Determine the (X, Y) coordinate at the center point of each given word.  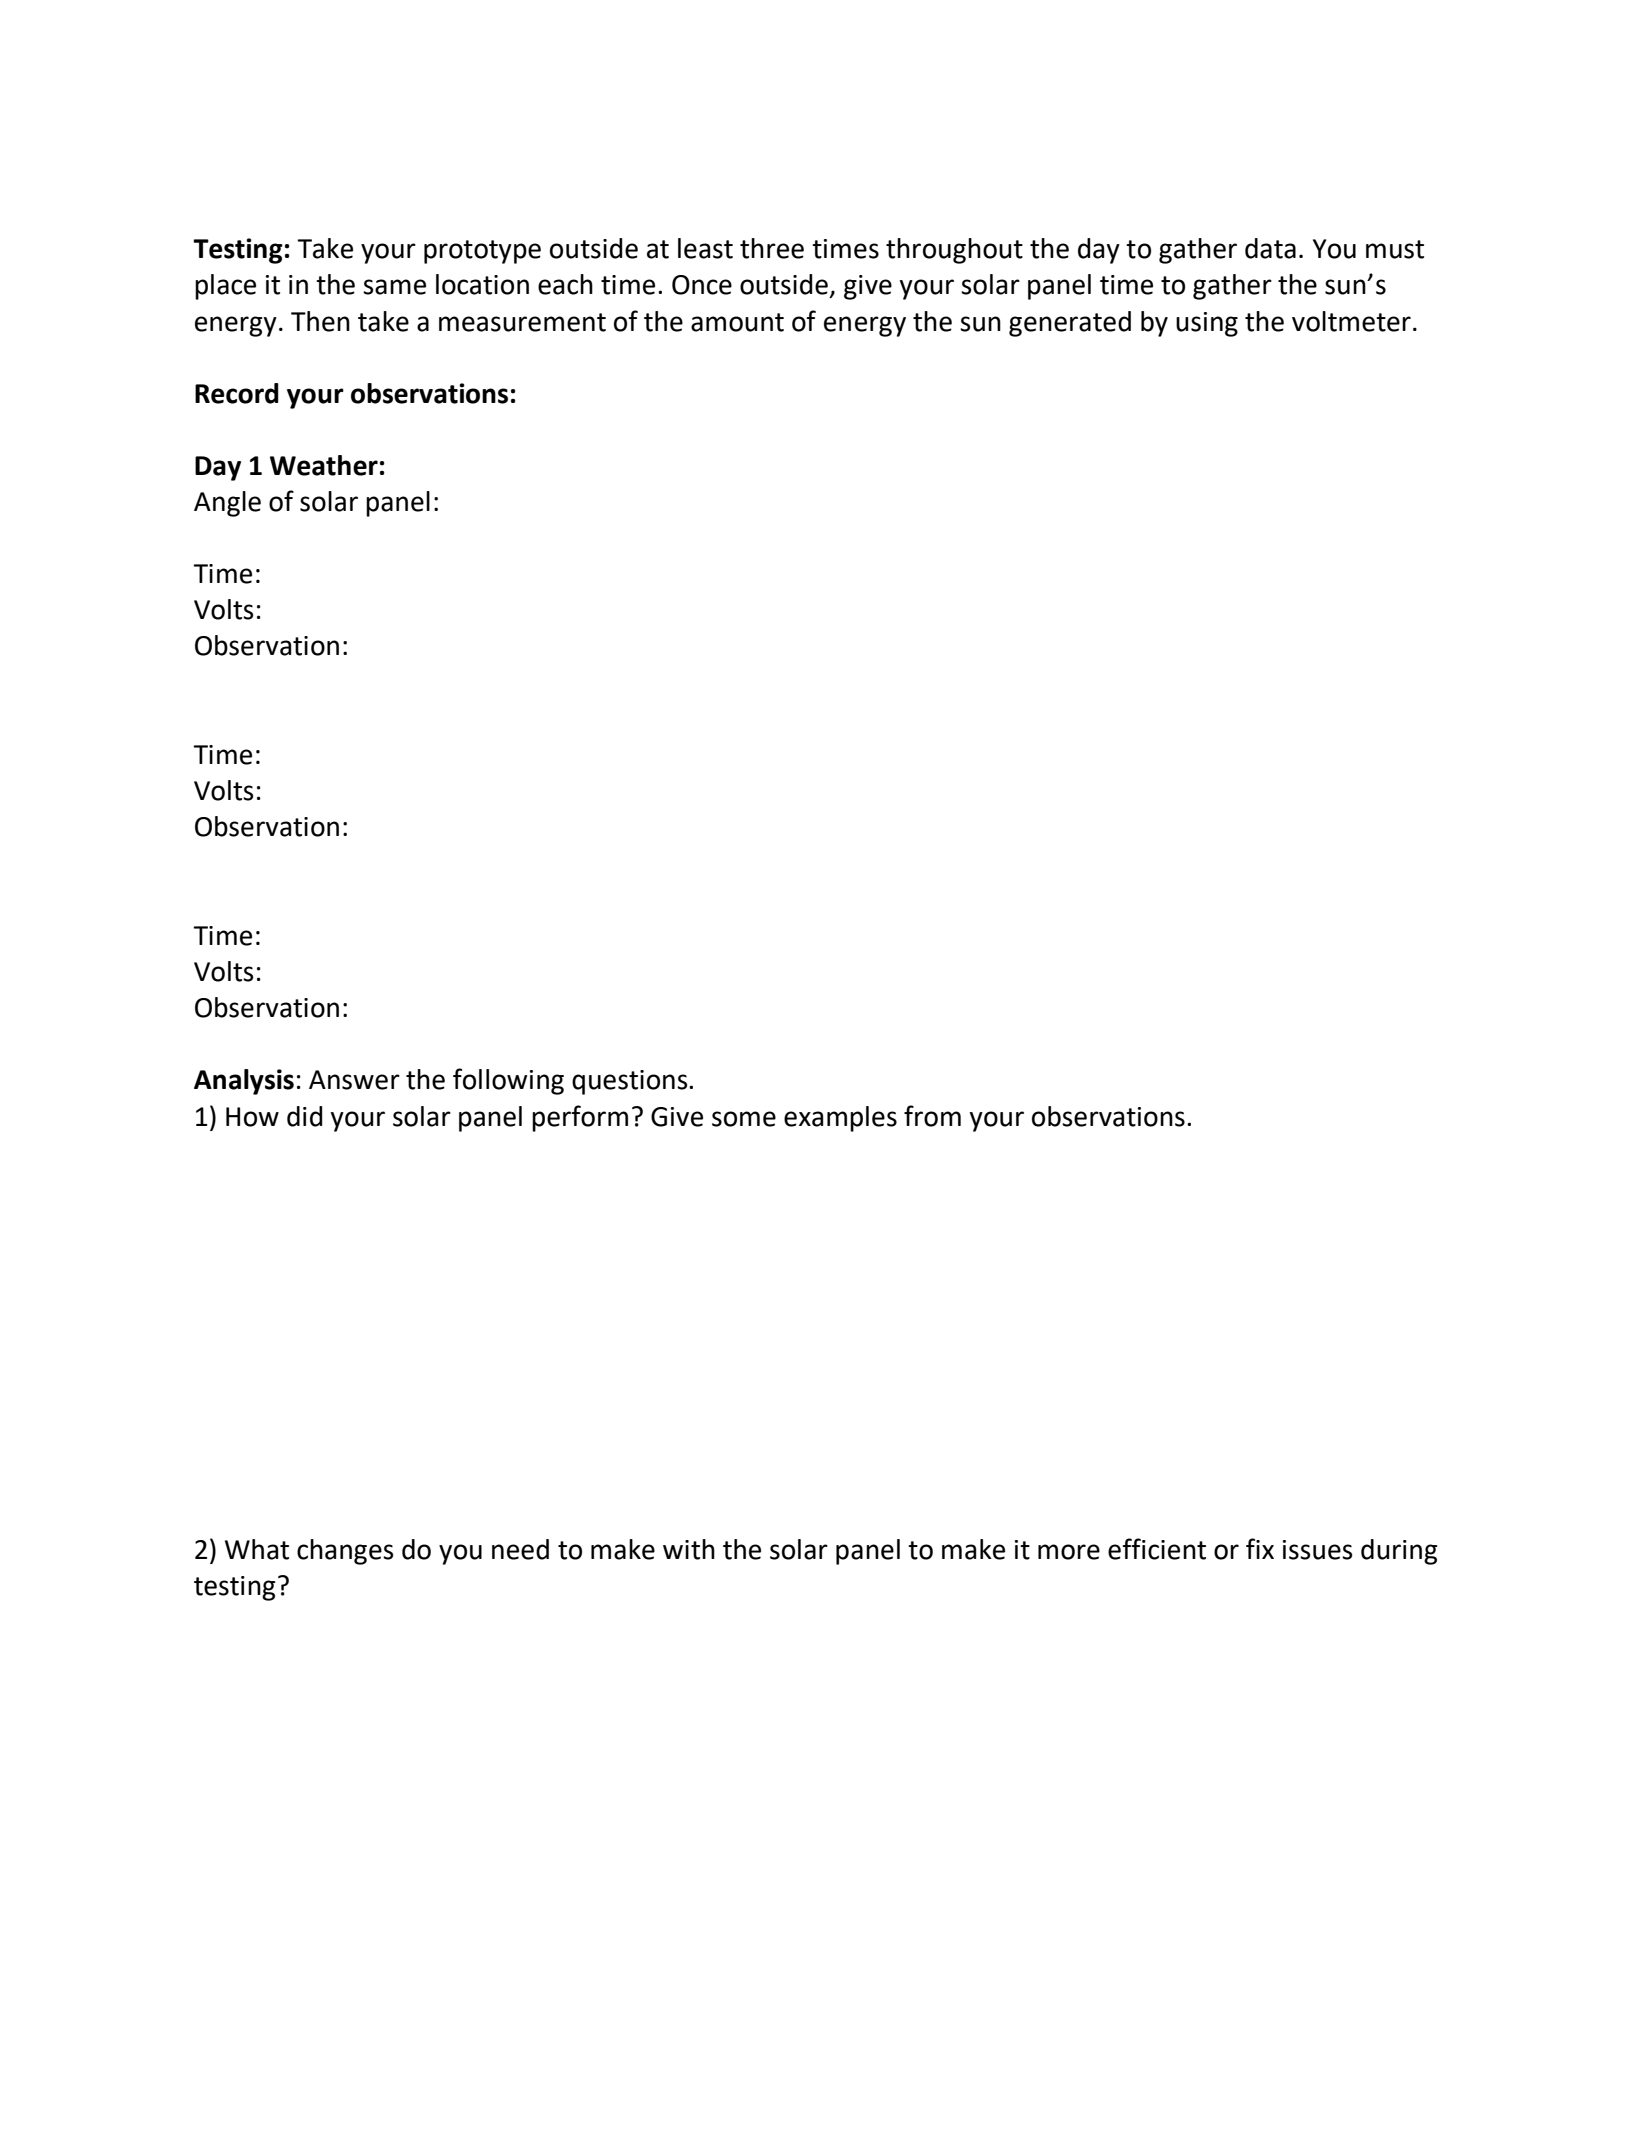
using (1207, 324)
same (394, 287)
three (772, 248)
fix (1260, 1548)
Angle (227, 504)
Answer (354, 1080)
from (932, 1116)
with (689, 1549)
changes (345, 1552)
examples (840, 1119)
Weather (324, 465)
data (1270, 248)
